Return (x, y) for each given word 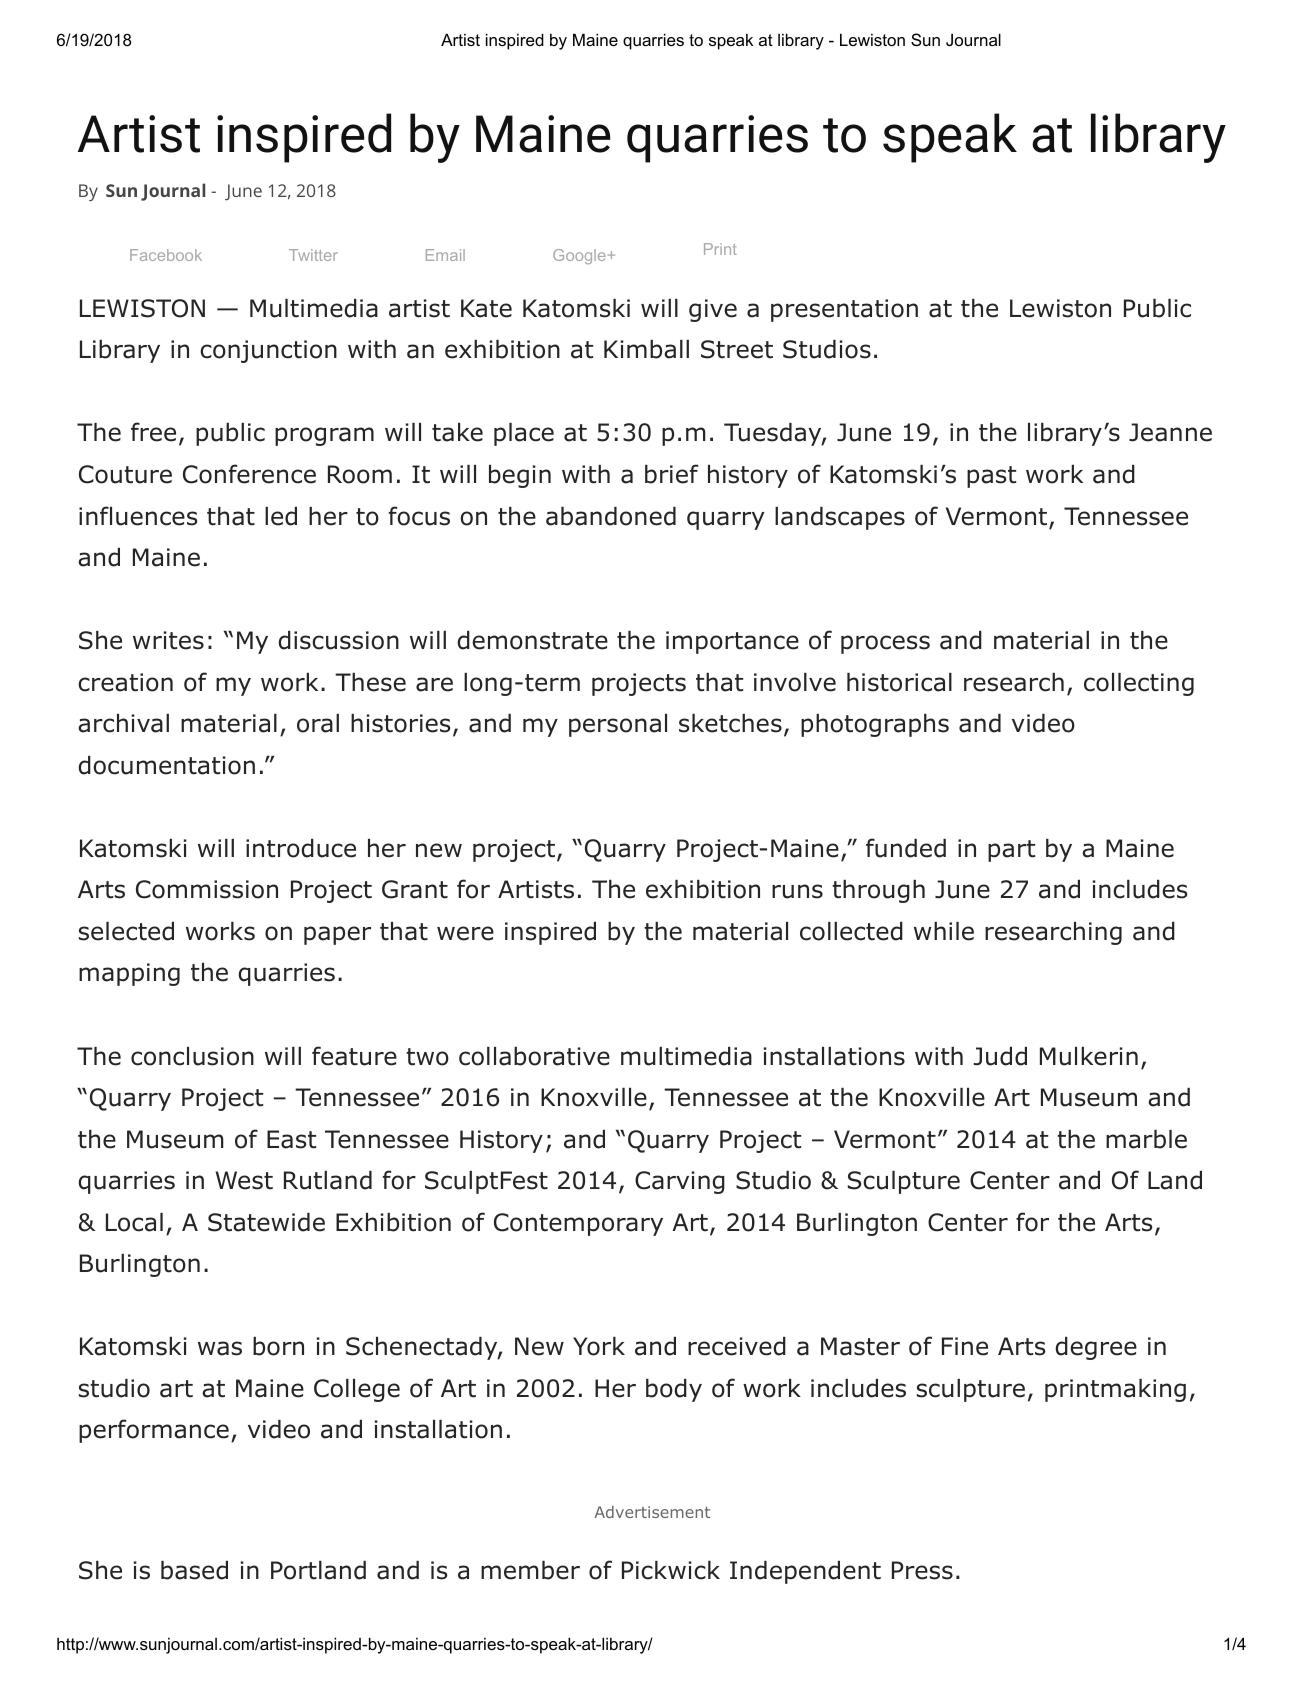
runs (797, 891)
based (194, 1570)
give (713, 310)
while (944, 931)
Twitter (313, 255)
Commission (207, 889)
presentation (844, 310)
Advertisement (652, 1512)
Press (922, 1570)
